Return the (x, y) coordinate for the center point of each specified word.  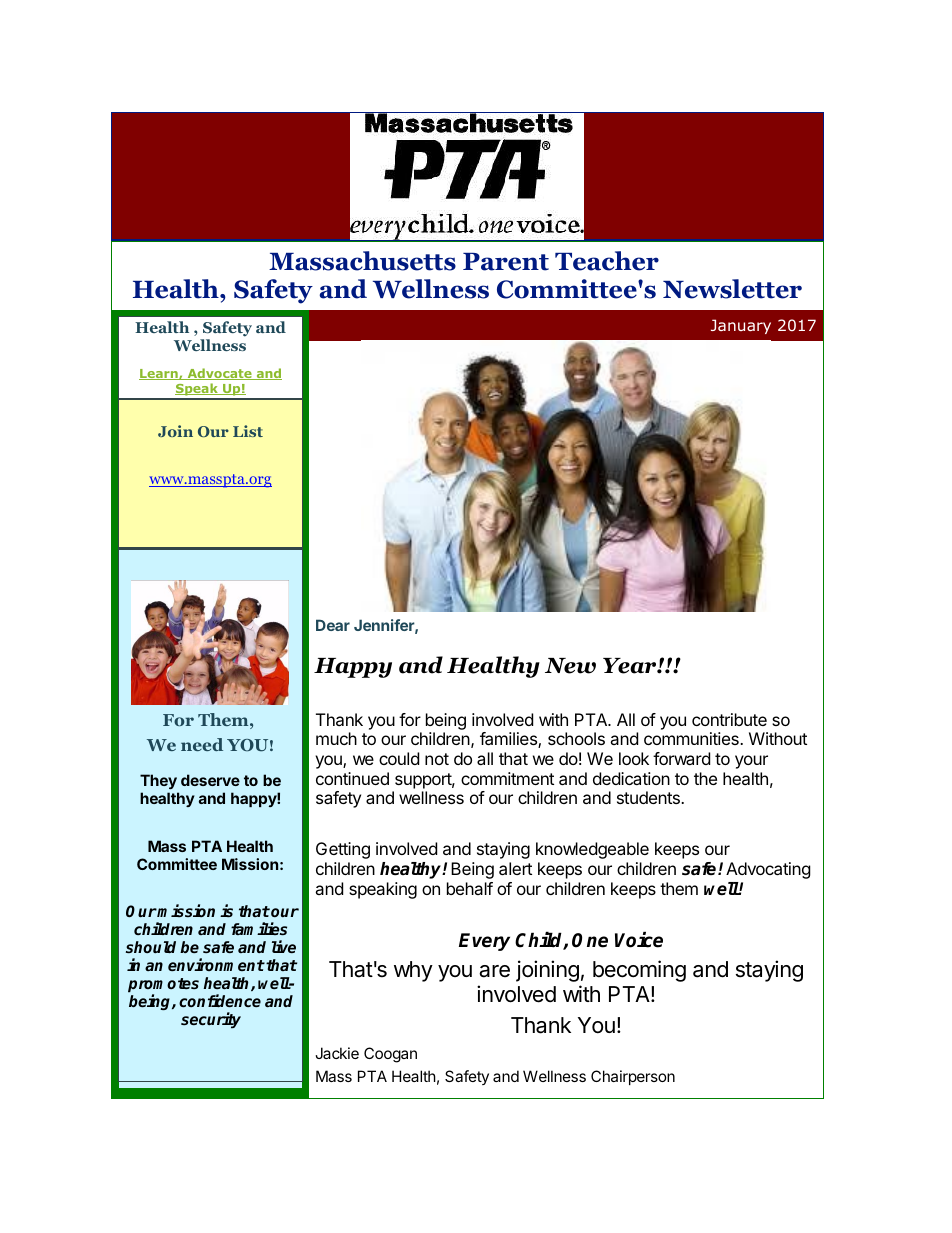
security (211, 1020)
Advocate (219, 374)
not (437, 759)
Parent (506, 262)
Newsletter (732, 289)
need (202, 744)
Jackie (337, 1053)
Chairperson (633, 1077)
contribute (729, 719)
